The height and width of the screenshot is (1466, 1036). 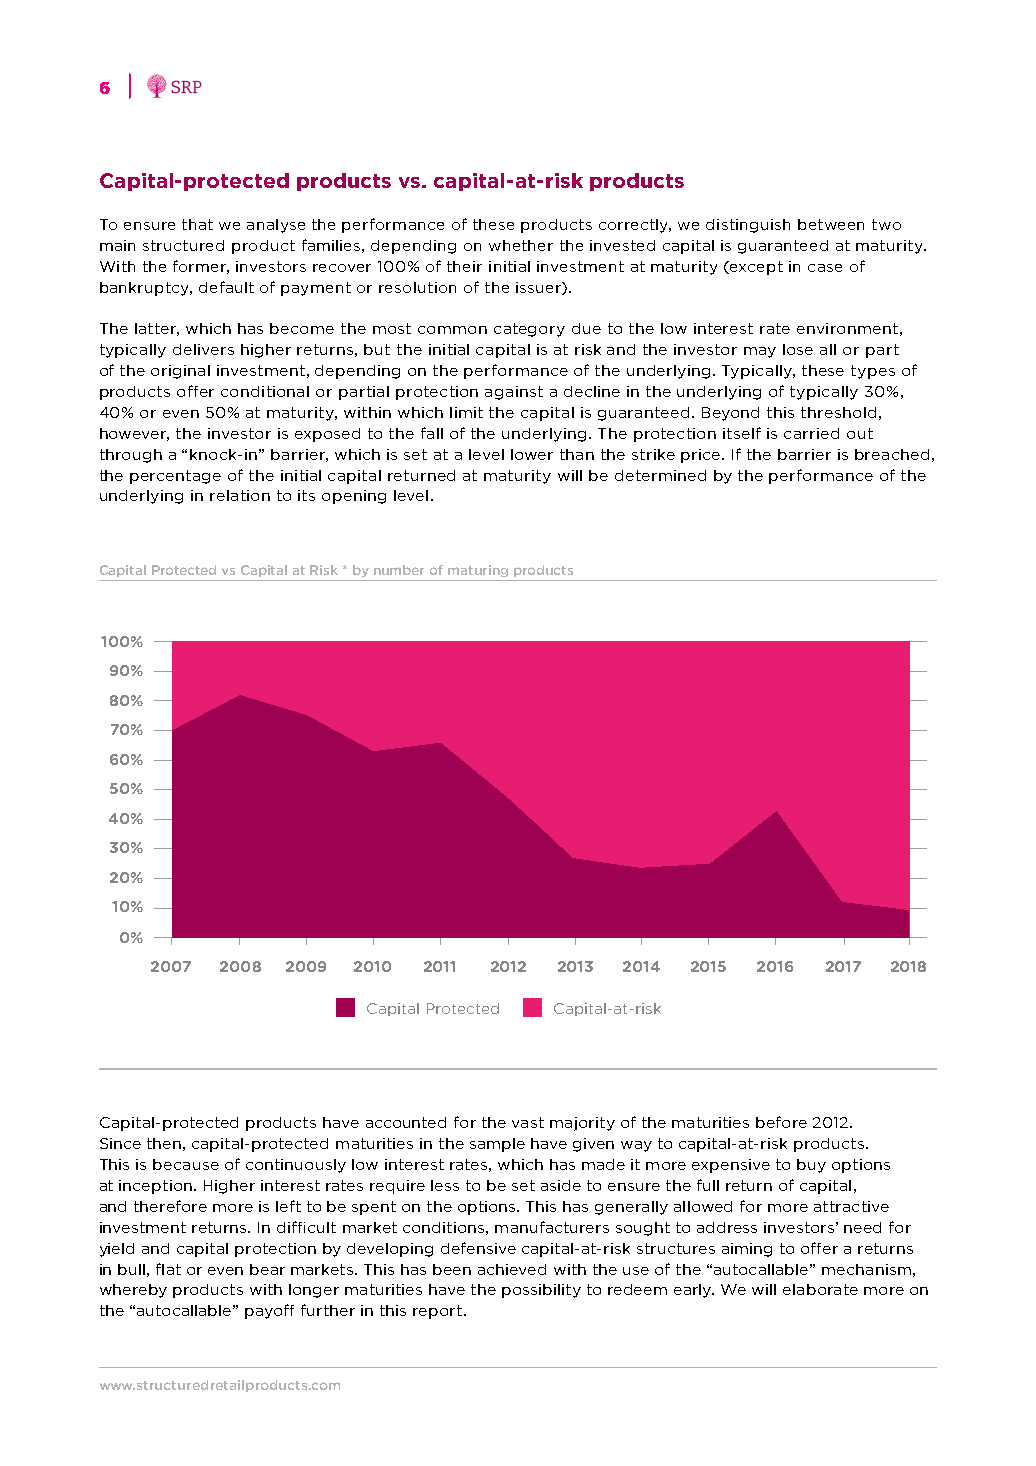 What do you see at coordinates (478, 571) in the screenshot?
I see `maturing` at bounding box center [478, 571].
